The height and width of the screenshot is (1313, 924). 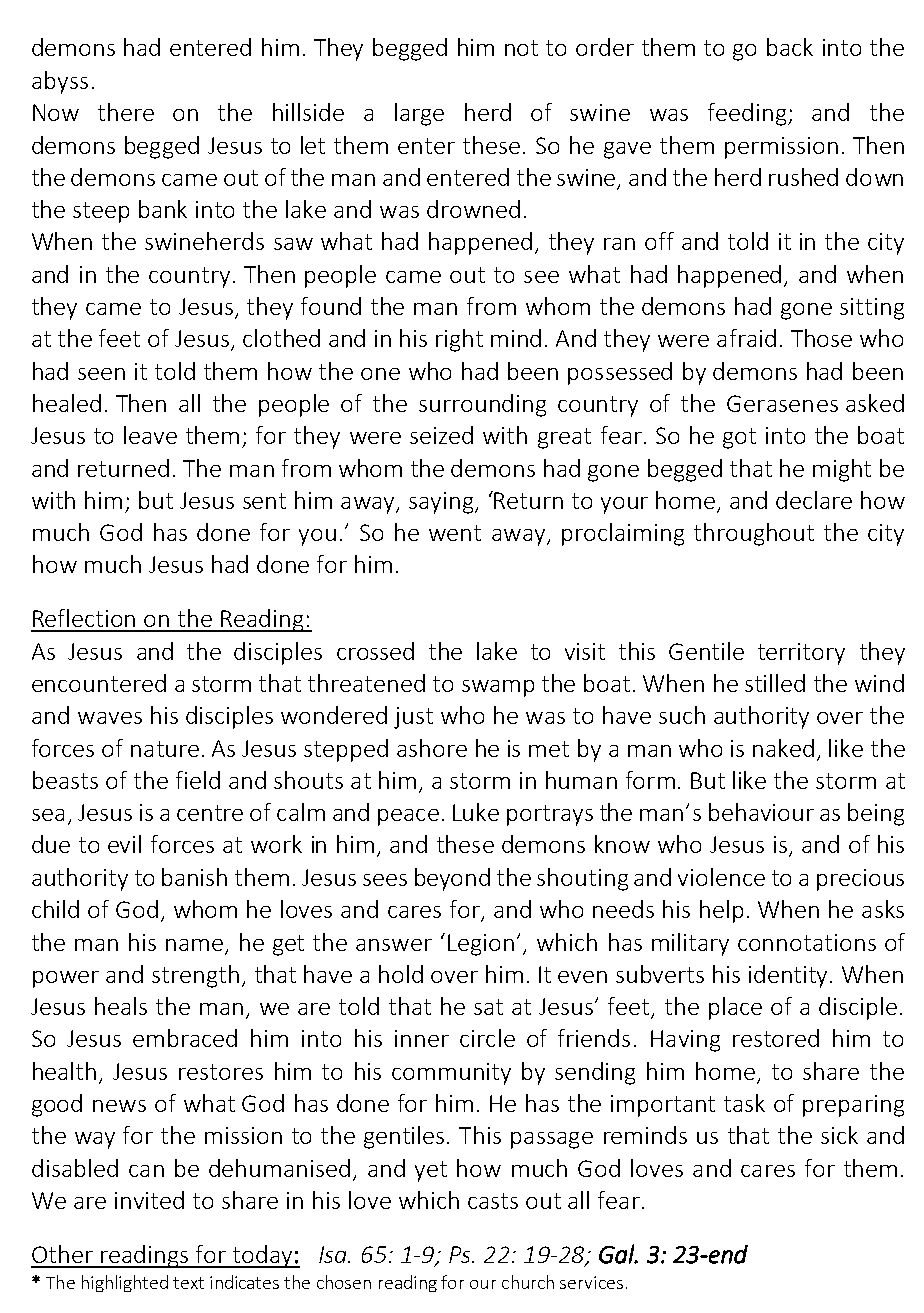 I want to click on encountered, so click(x=99, y=683).
